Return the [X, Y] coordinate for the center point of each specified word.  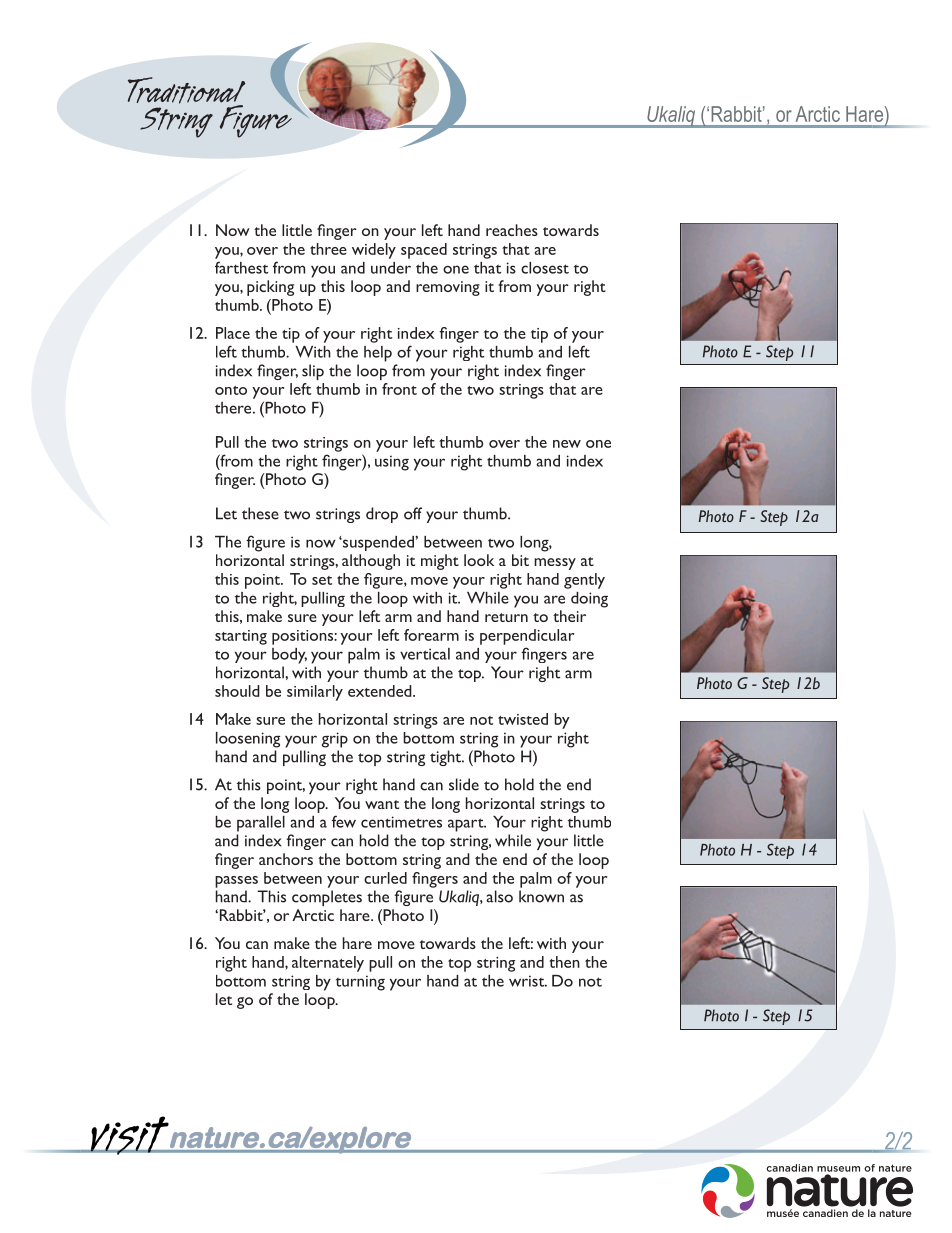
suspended [378, 543]
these [260, 513]
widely [374, 251]
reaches [512, 230]
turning [360, 983]
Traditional [186, 91]
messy [555, 564]
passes [236, 882]
